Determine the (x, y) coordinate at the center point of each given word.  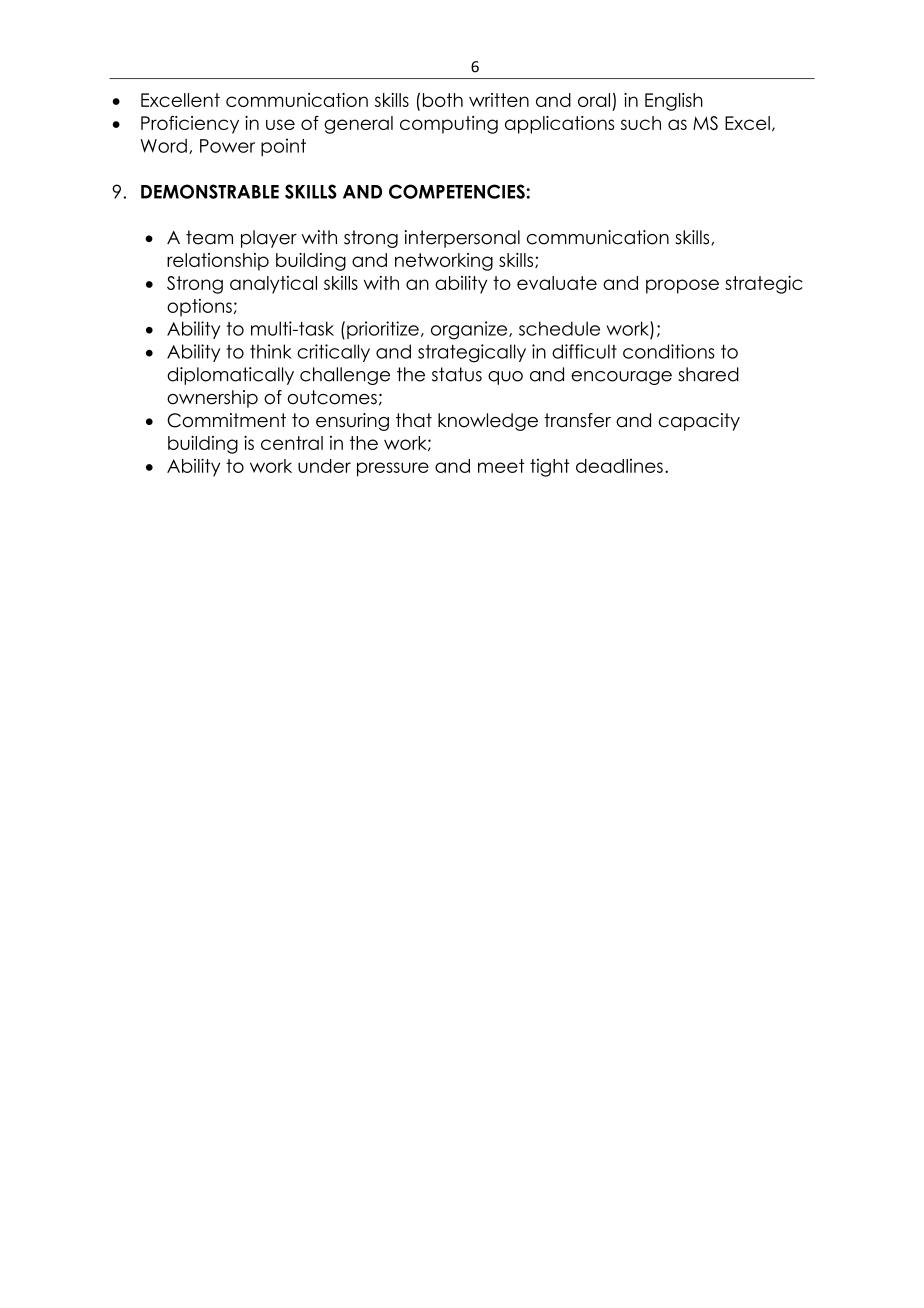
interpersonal (462, 239)
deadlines (619, 466)
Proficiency (190, 125)
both (443, 100)
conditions (669, 351)
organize (470, 330)
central (292, 443)
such (641, 123)
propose (682, 286)
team (209, 237)
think (271, 351)
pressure (393, 469)
